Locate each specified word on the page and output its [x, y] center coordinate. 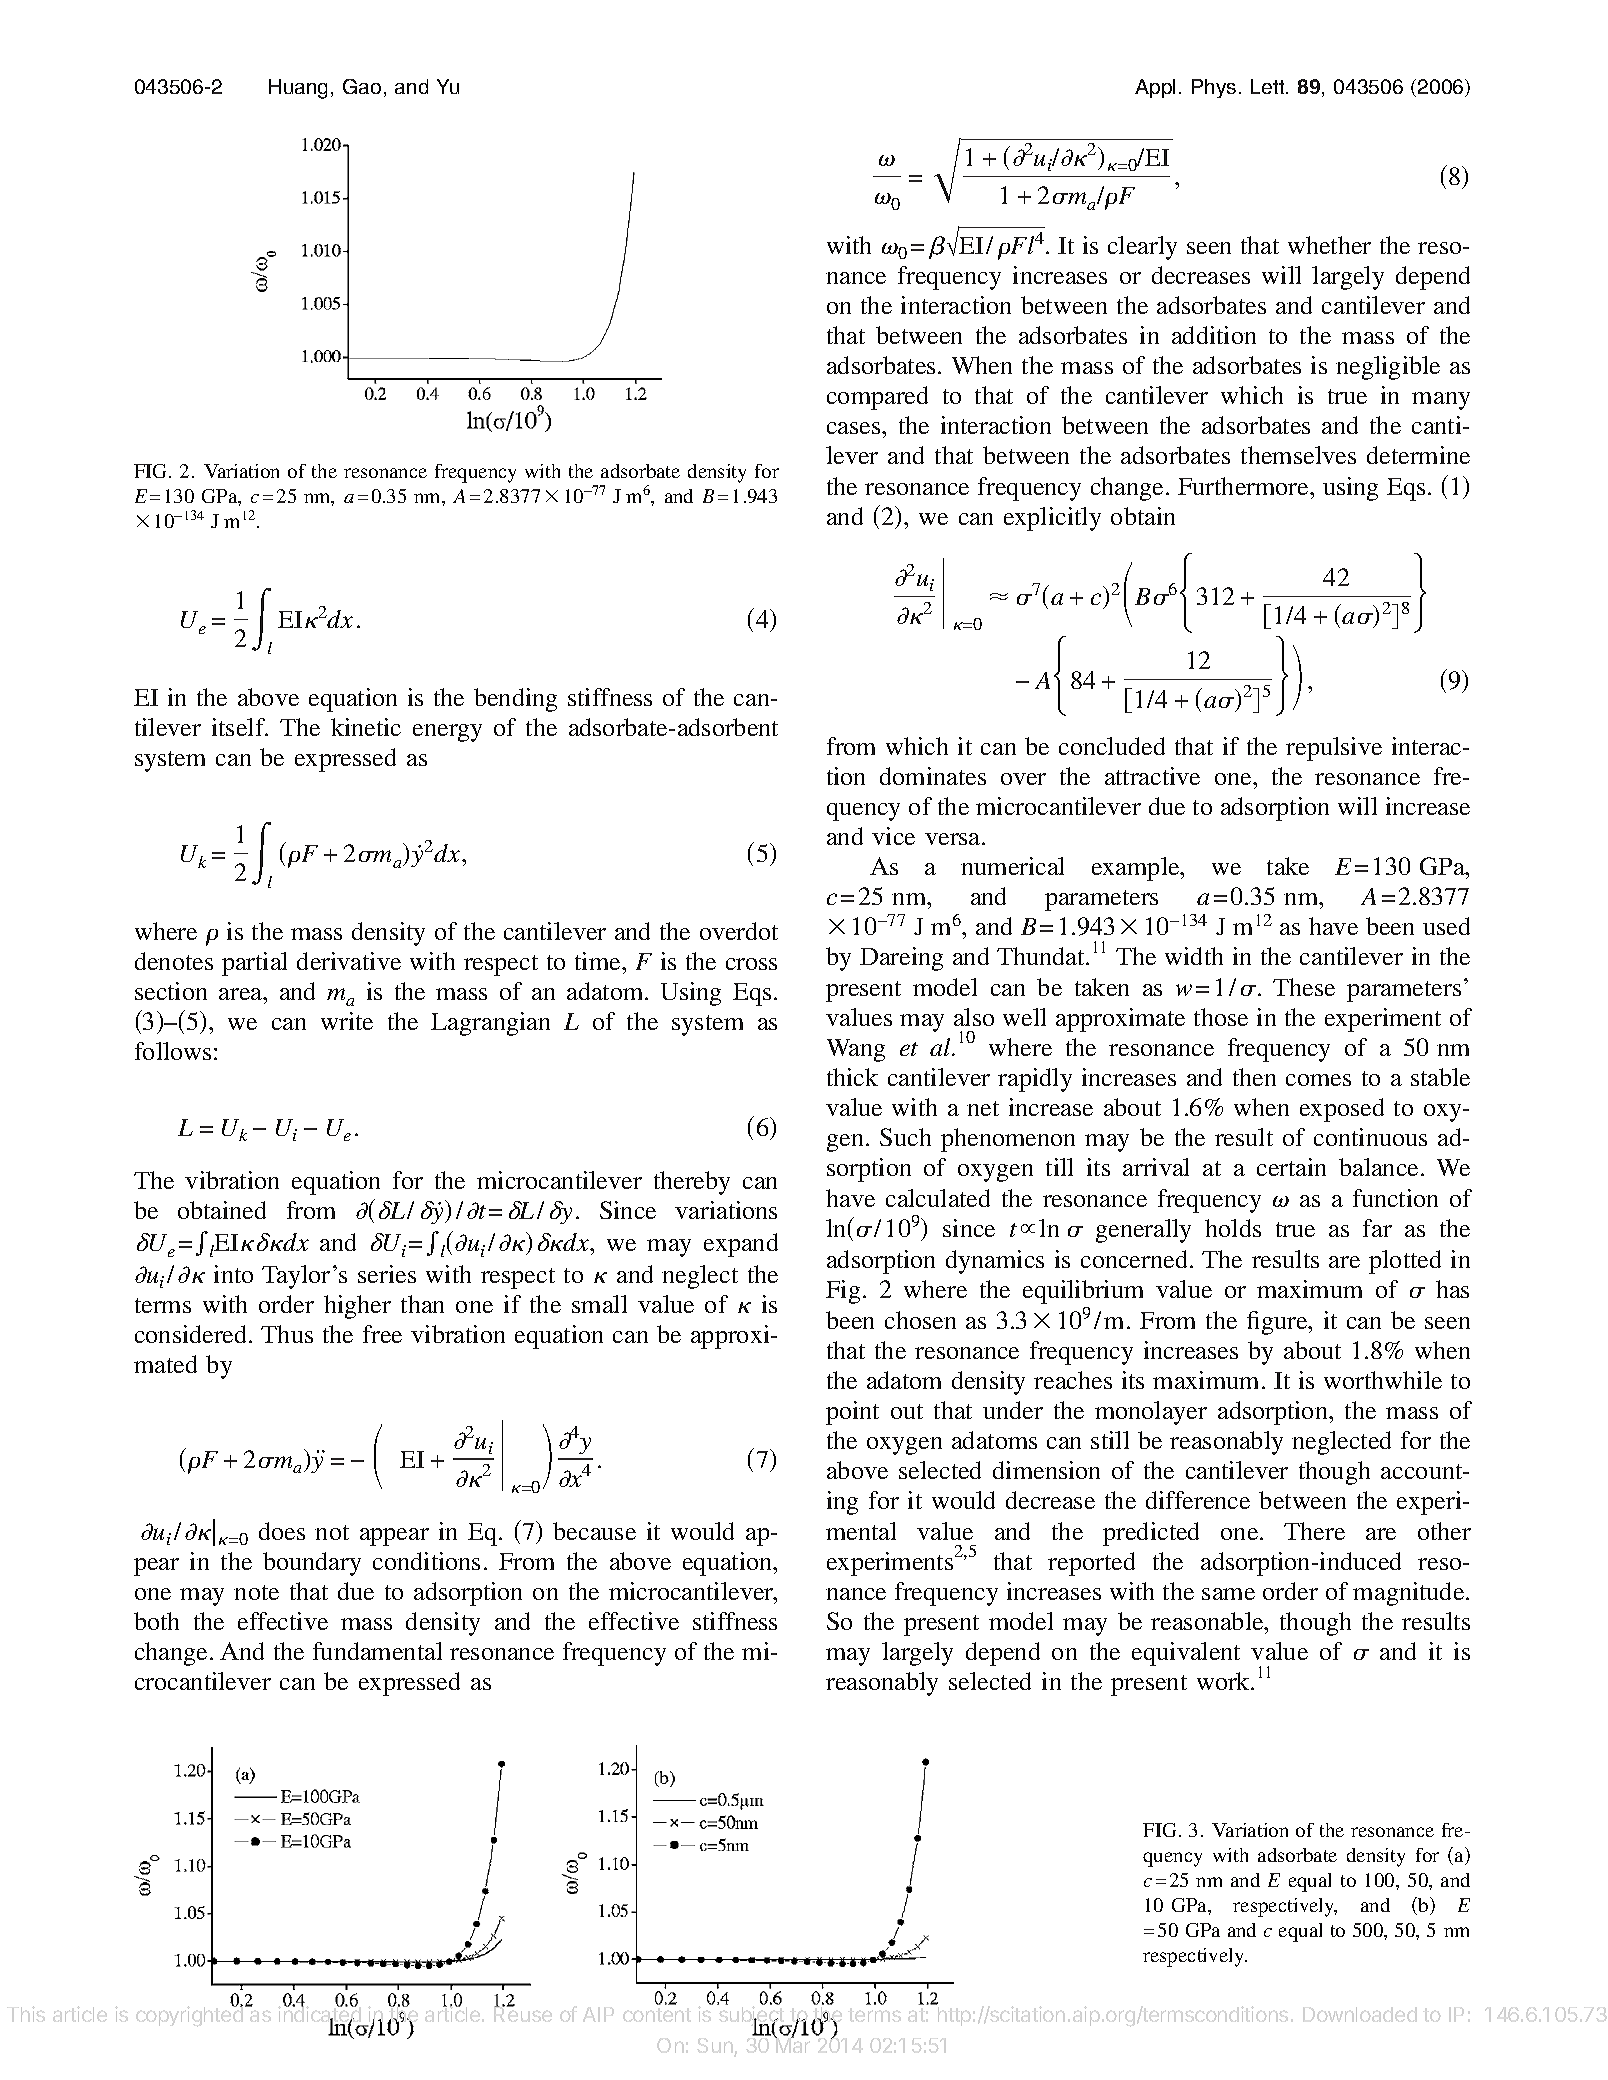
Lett [1269, 86]
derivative [349, 961]
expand [741, 1245]
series [387, 1274]
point [852, 1413]
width [1194, 956]
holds [1233, 1228]
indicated [320, 2015]
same [1228, 1594]
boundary [312, 1564]
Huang [298, 89]
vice [893, 836]
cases [855, 428]
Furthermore [1244, 486]
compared [877, 398]
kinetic [366, 727]
